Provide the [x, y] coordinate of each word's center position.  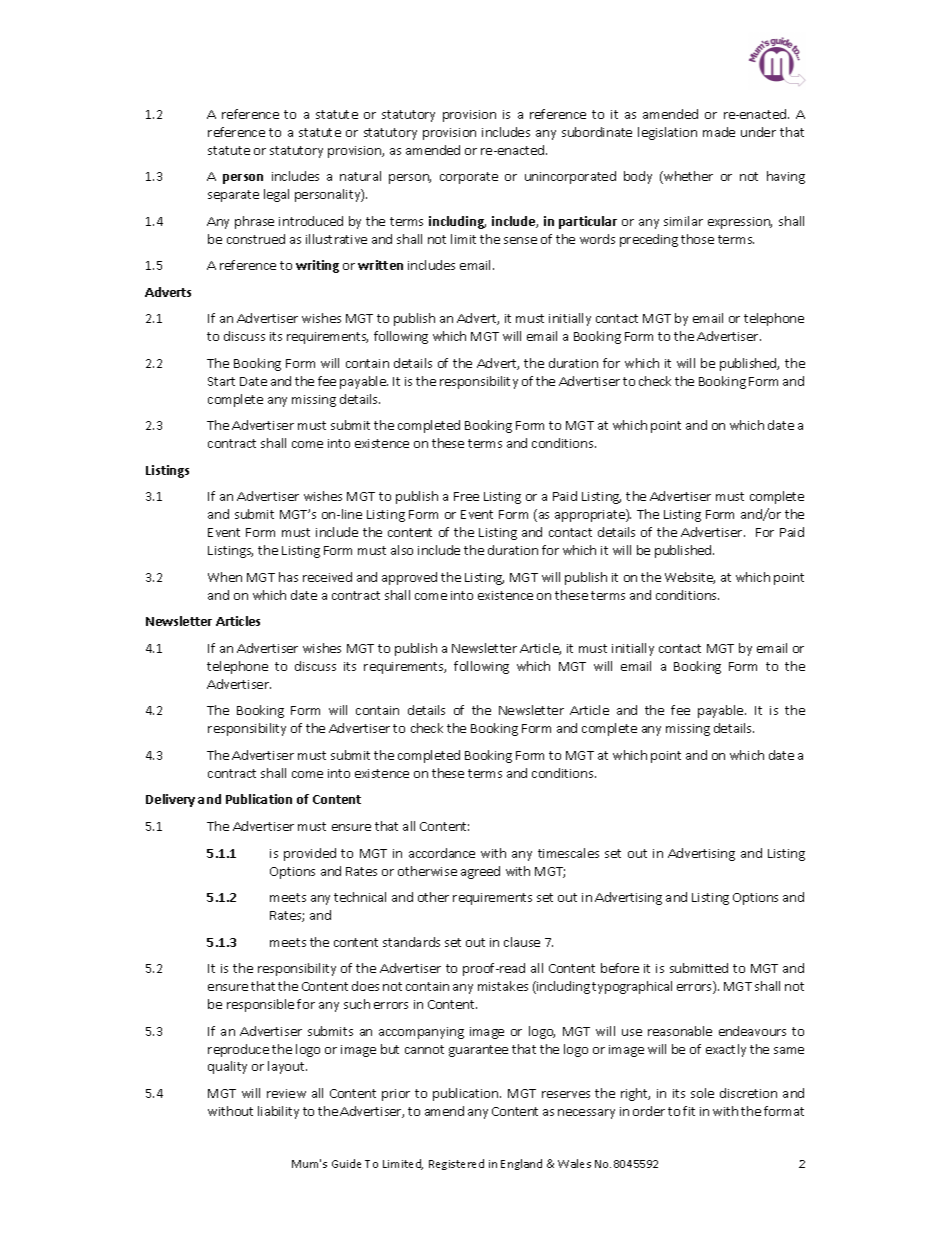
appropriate [591, 515]
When [225, 577]
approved [409, 578]
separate [233, 196]
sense [520, 240]
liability [278, 1112]
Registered [456, 1164]
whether [687, 177]
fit [689, 1111]
